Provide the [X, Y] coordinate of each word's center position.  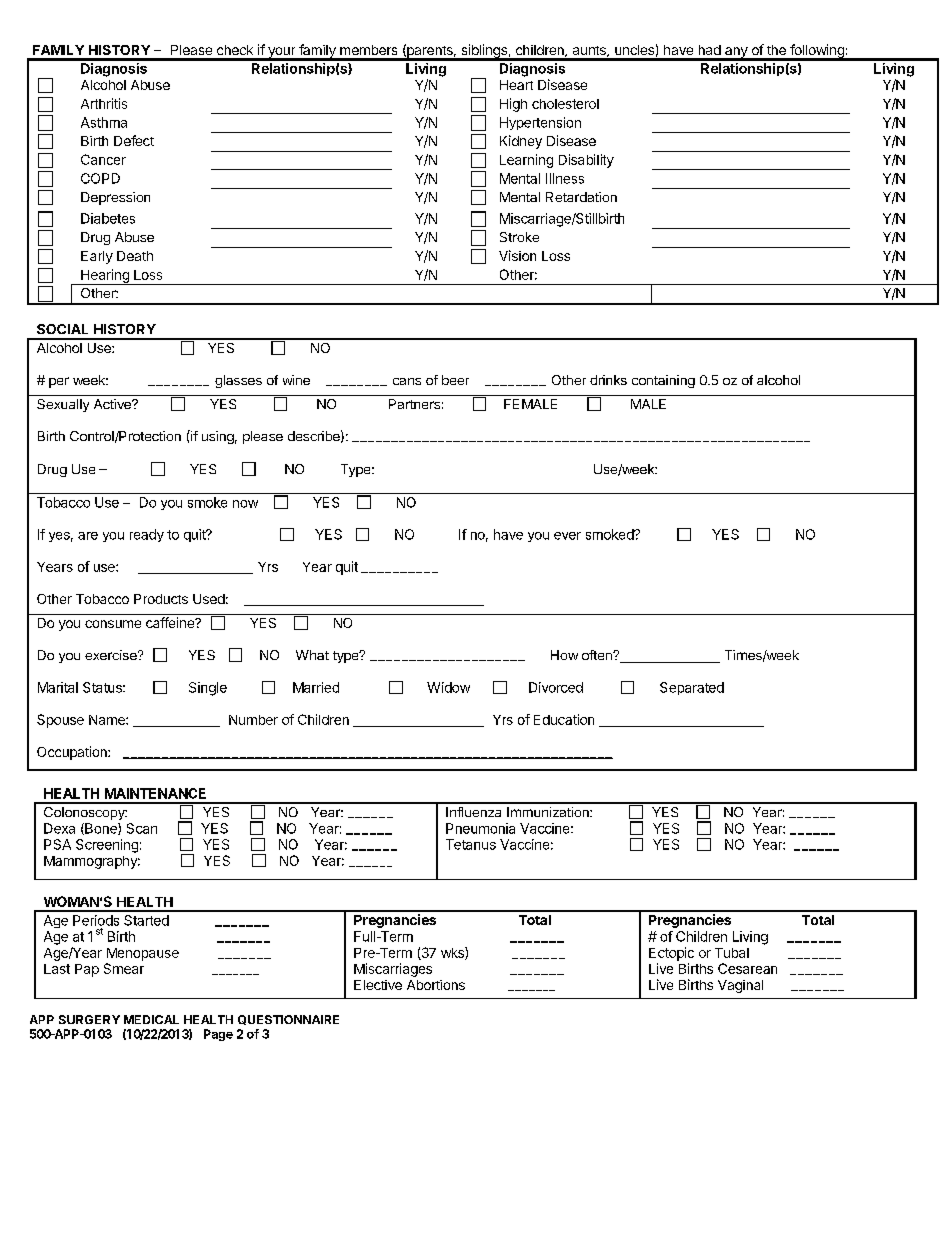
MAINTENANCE [155, 793]
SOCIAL [62, 329]
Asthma [104, 122]
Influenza [473, 812]
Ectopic [671, 954]
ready [147, 535]
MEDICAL [151, 1019]
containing [663, 381]
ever [567, 536]
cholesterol [565, 104]
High [513, 105]
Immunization [549, 812]
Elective [378, 985]
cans [407, 381]
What [312, 655]
